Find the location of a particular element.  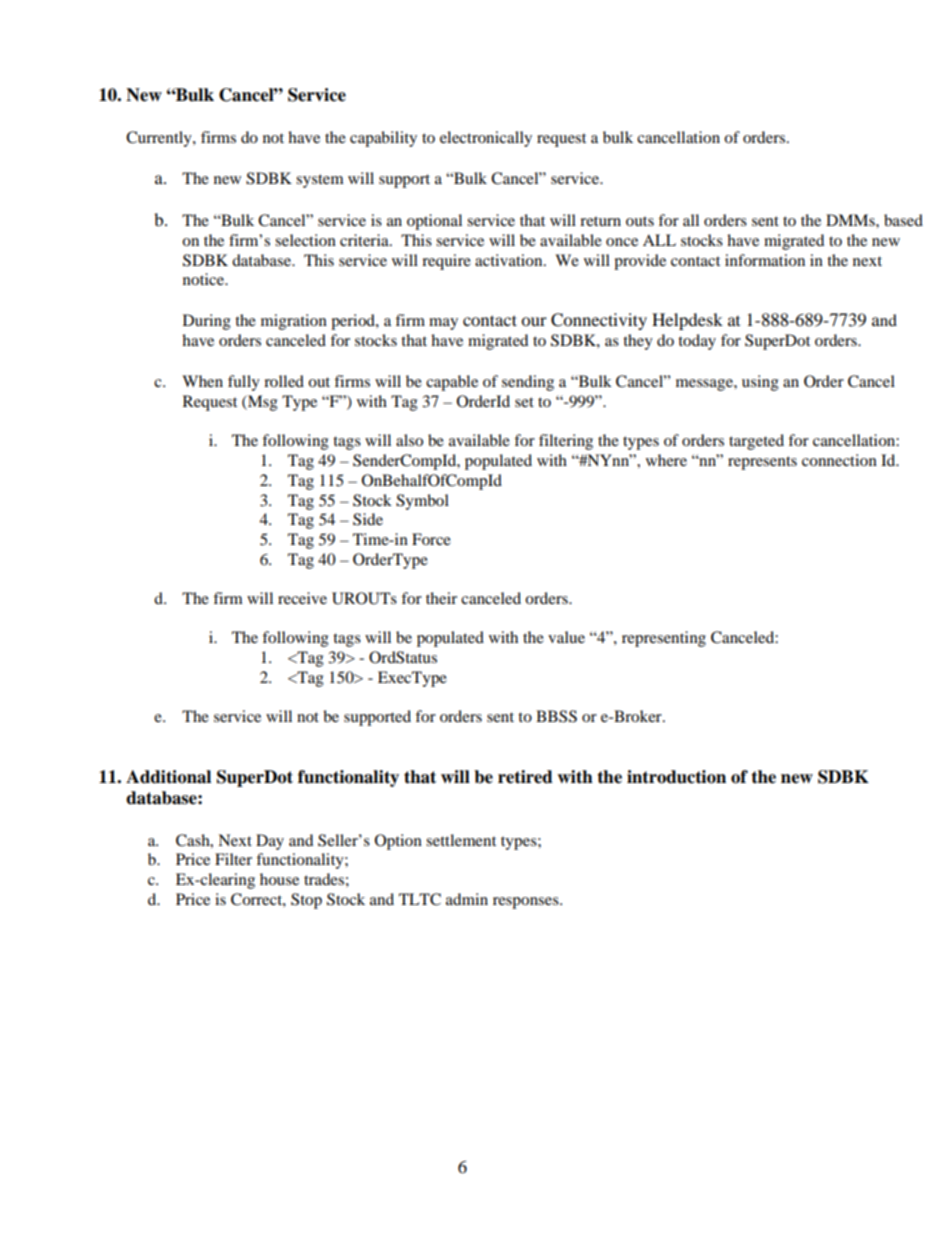

based is located at coordinates (903, 220).
